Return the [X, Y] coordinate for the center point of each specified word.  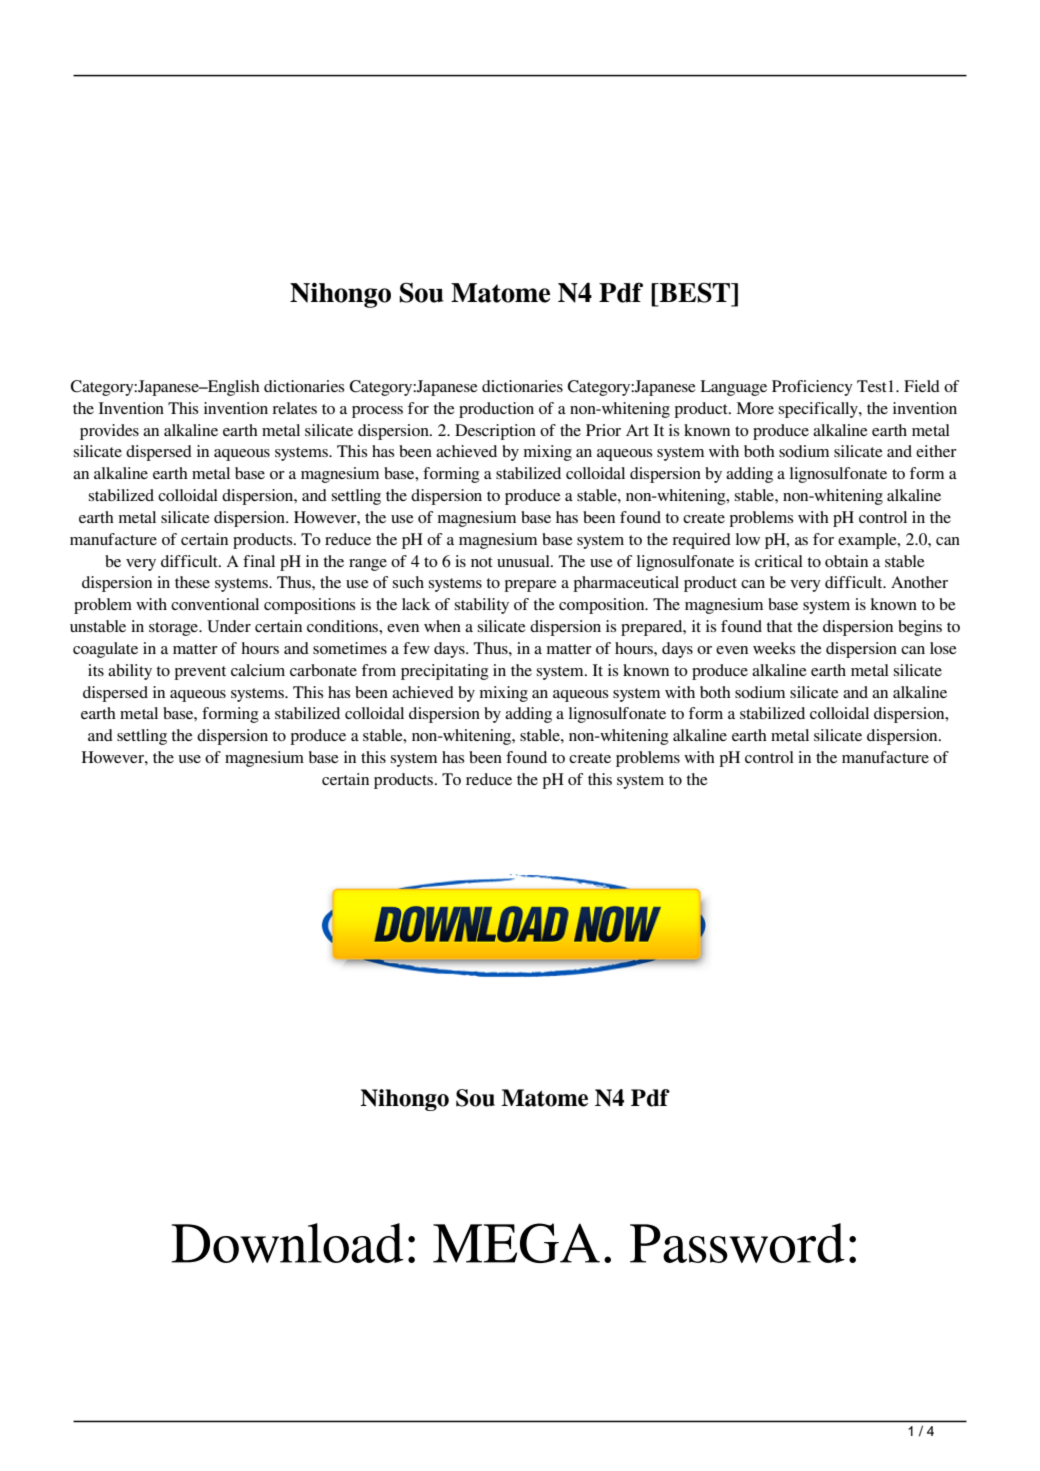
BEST [695, 292]
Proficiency [812, 388]
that [780, 626]
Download [287, 1243]
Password [737, 1243]
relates [294, 408]
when [442, 626]
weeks [774, 648]
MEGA [516, 1243]
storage [174, 629]
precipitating [445, 672]
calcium [258, 670]
